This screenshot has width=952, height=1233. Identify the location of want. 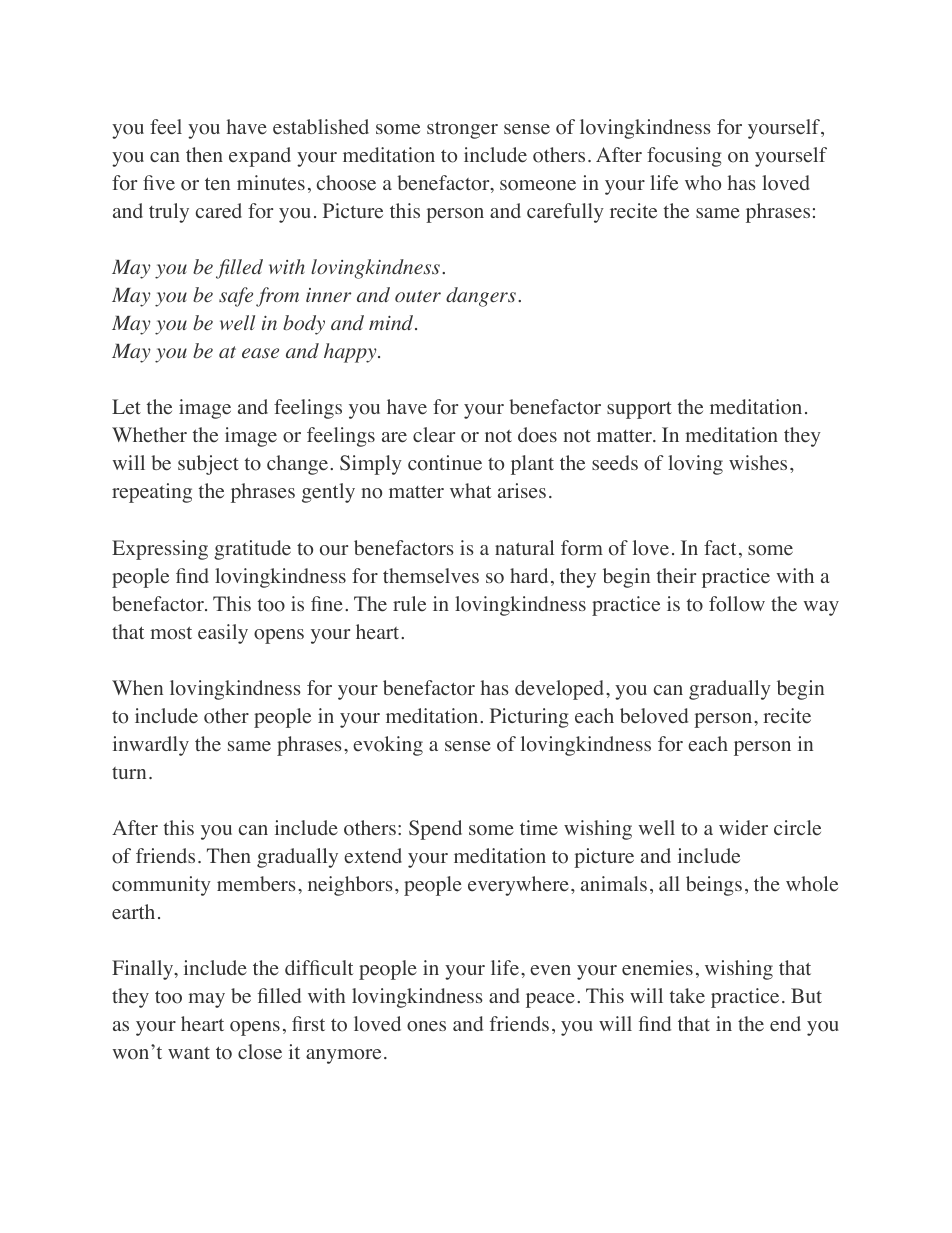
(189, 1053).
